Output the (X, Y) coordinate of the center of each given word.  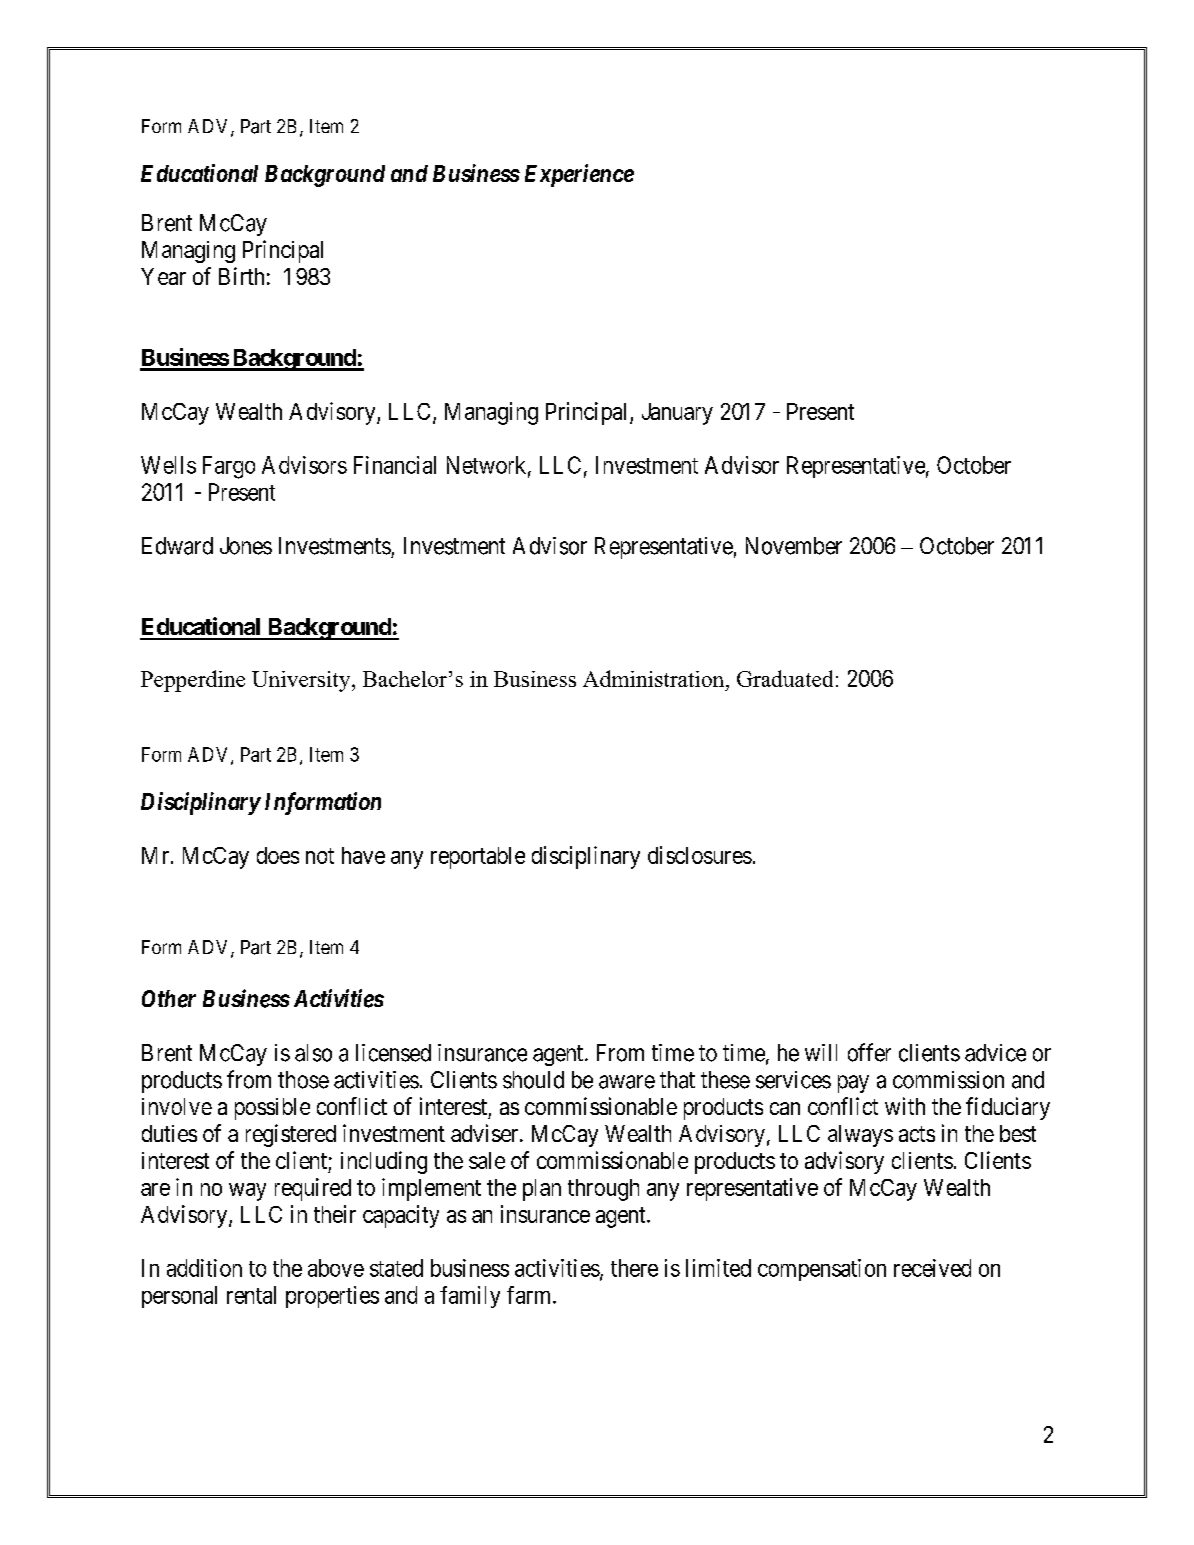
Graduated (785, 678)
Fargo (229, 467)
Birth (241, 276)
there (634, 1268)
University (302, 681)
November (794, 546)
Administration (655, 678)
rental (251, 1295)
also (313, 1053)
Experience (579, 175)
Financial (395, 465)
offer (869, 1052)
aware (627, 1082)
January (677, 414)
